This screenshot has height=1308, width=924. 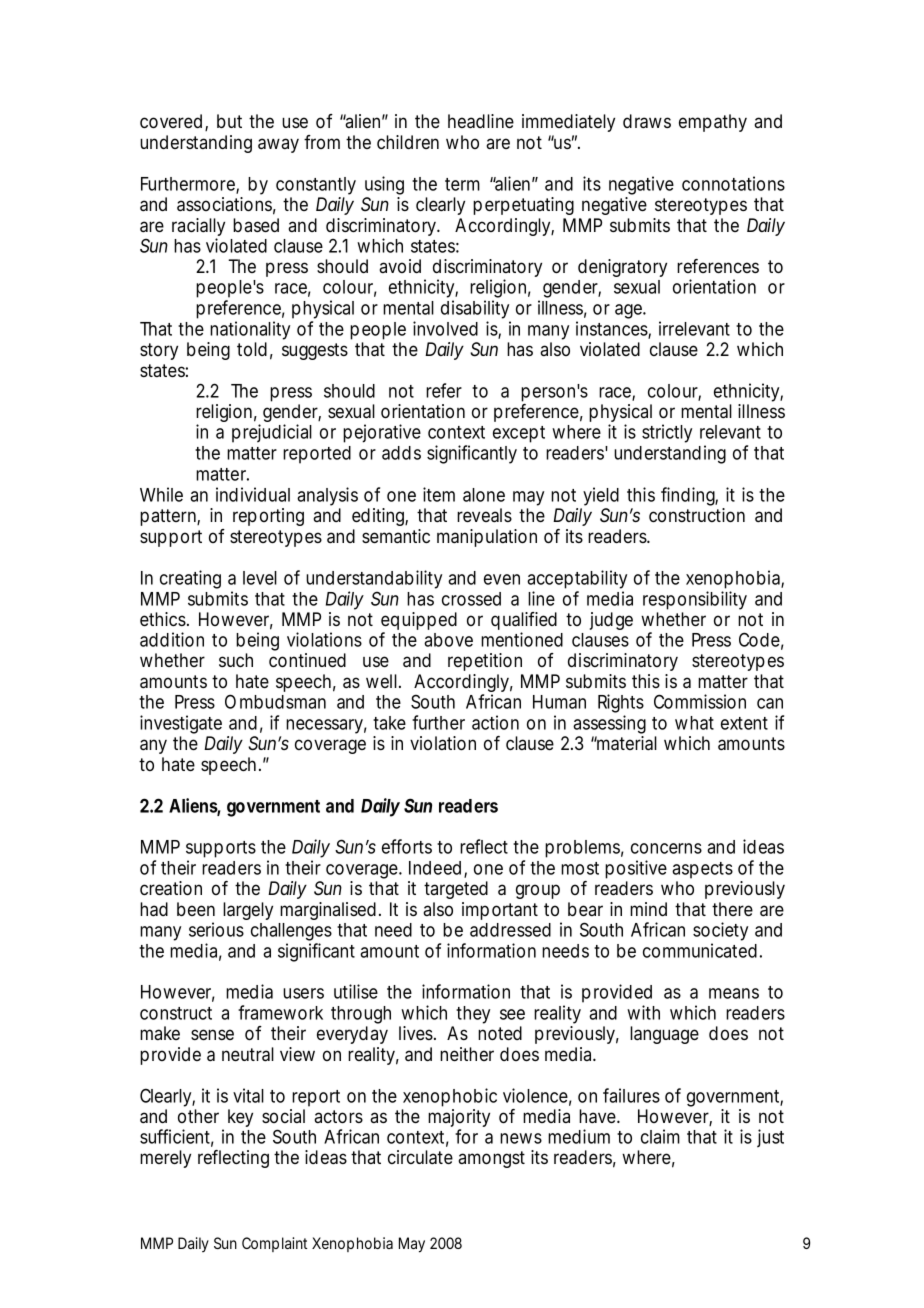 I want to click on amongst, so click(x=491, y=1159).
